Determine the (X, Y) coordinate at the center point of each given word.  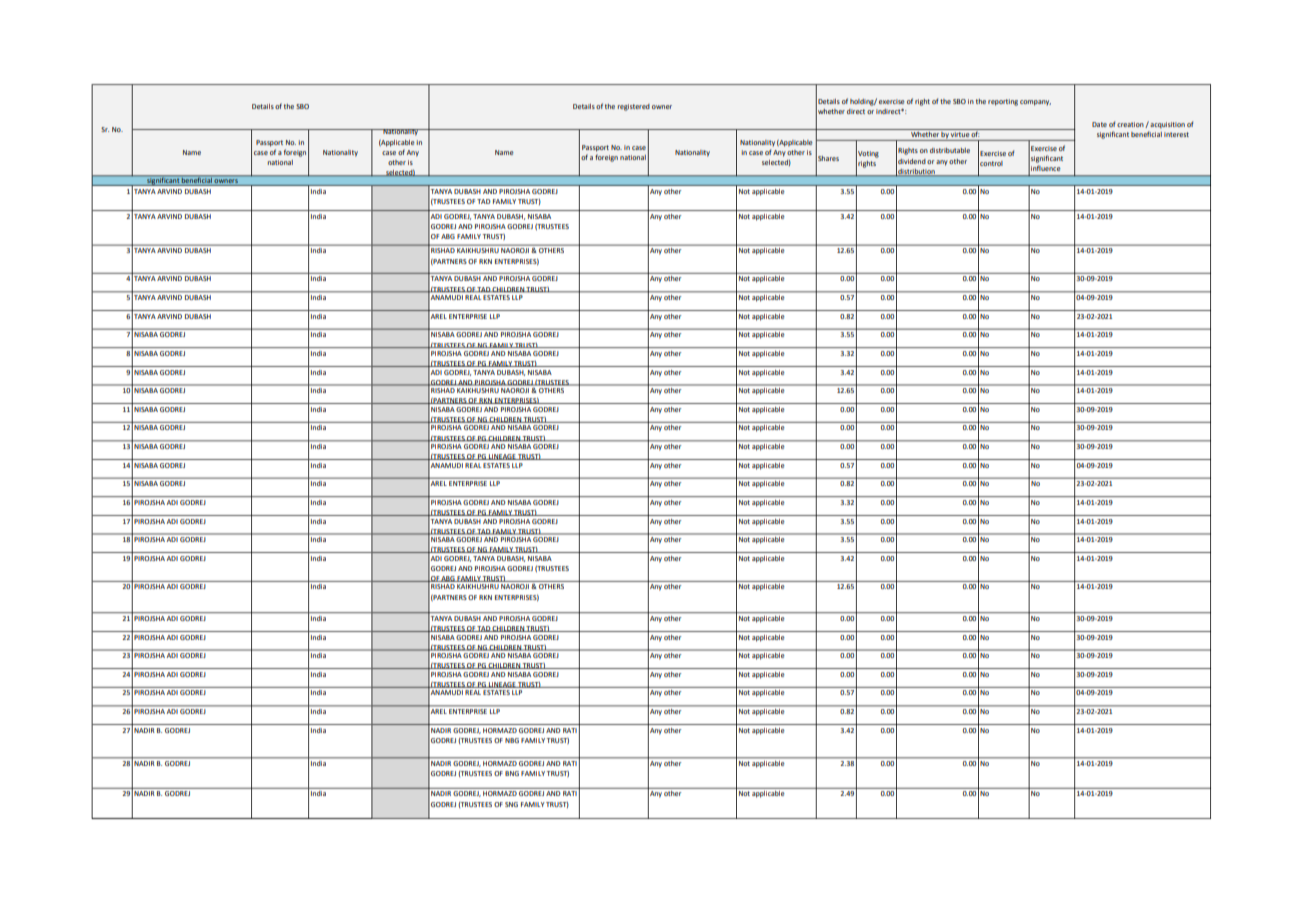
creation (1131, 125)
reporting (1003, 102)
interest (1176, 134)
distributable (950, 150)
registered (633, 107)
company (1035, 103)
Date (1099, 124)
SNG (511, 804)
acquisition (1167, 125)
